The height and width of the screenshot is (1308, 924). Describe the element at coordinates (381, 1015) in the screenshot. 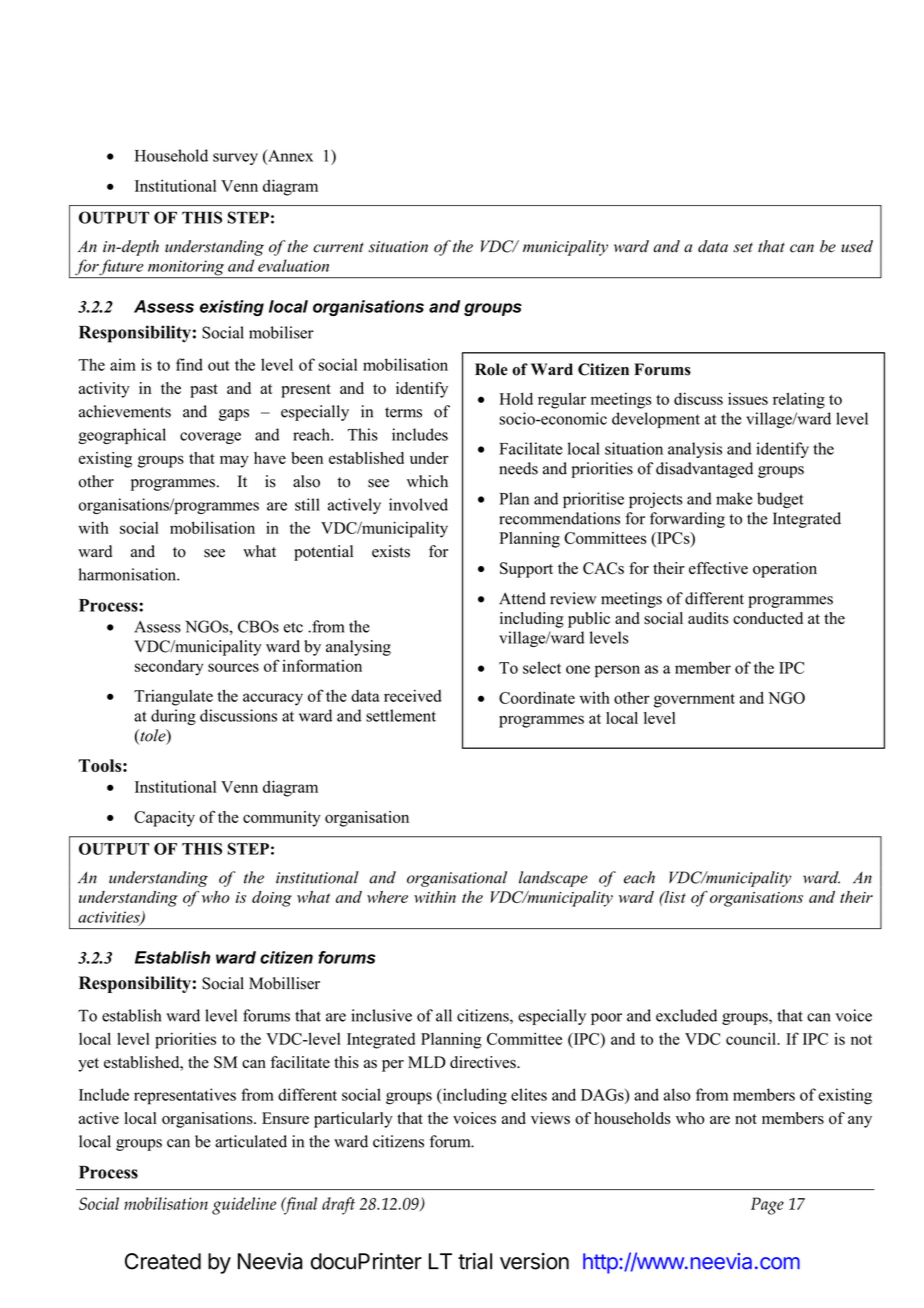

I see `inclusive` at that location.
